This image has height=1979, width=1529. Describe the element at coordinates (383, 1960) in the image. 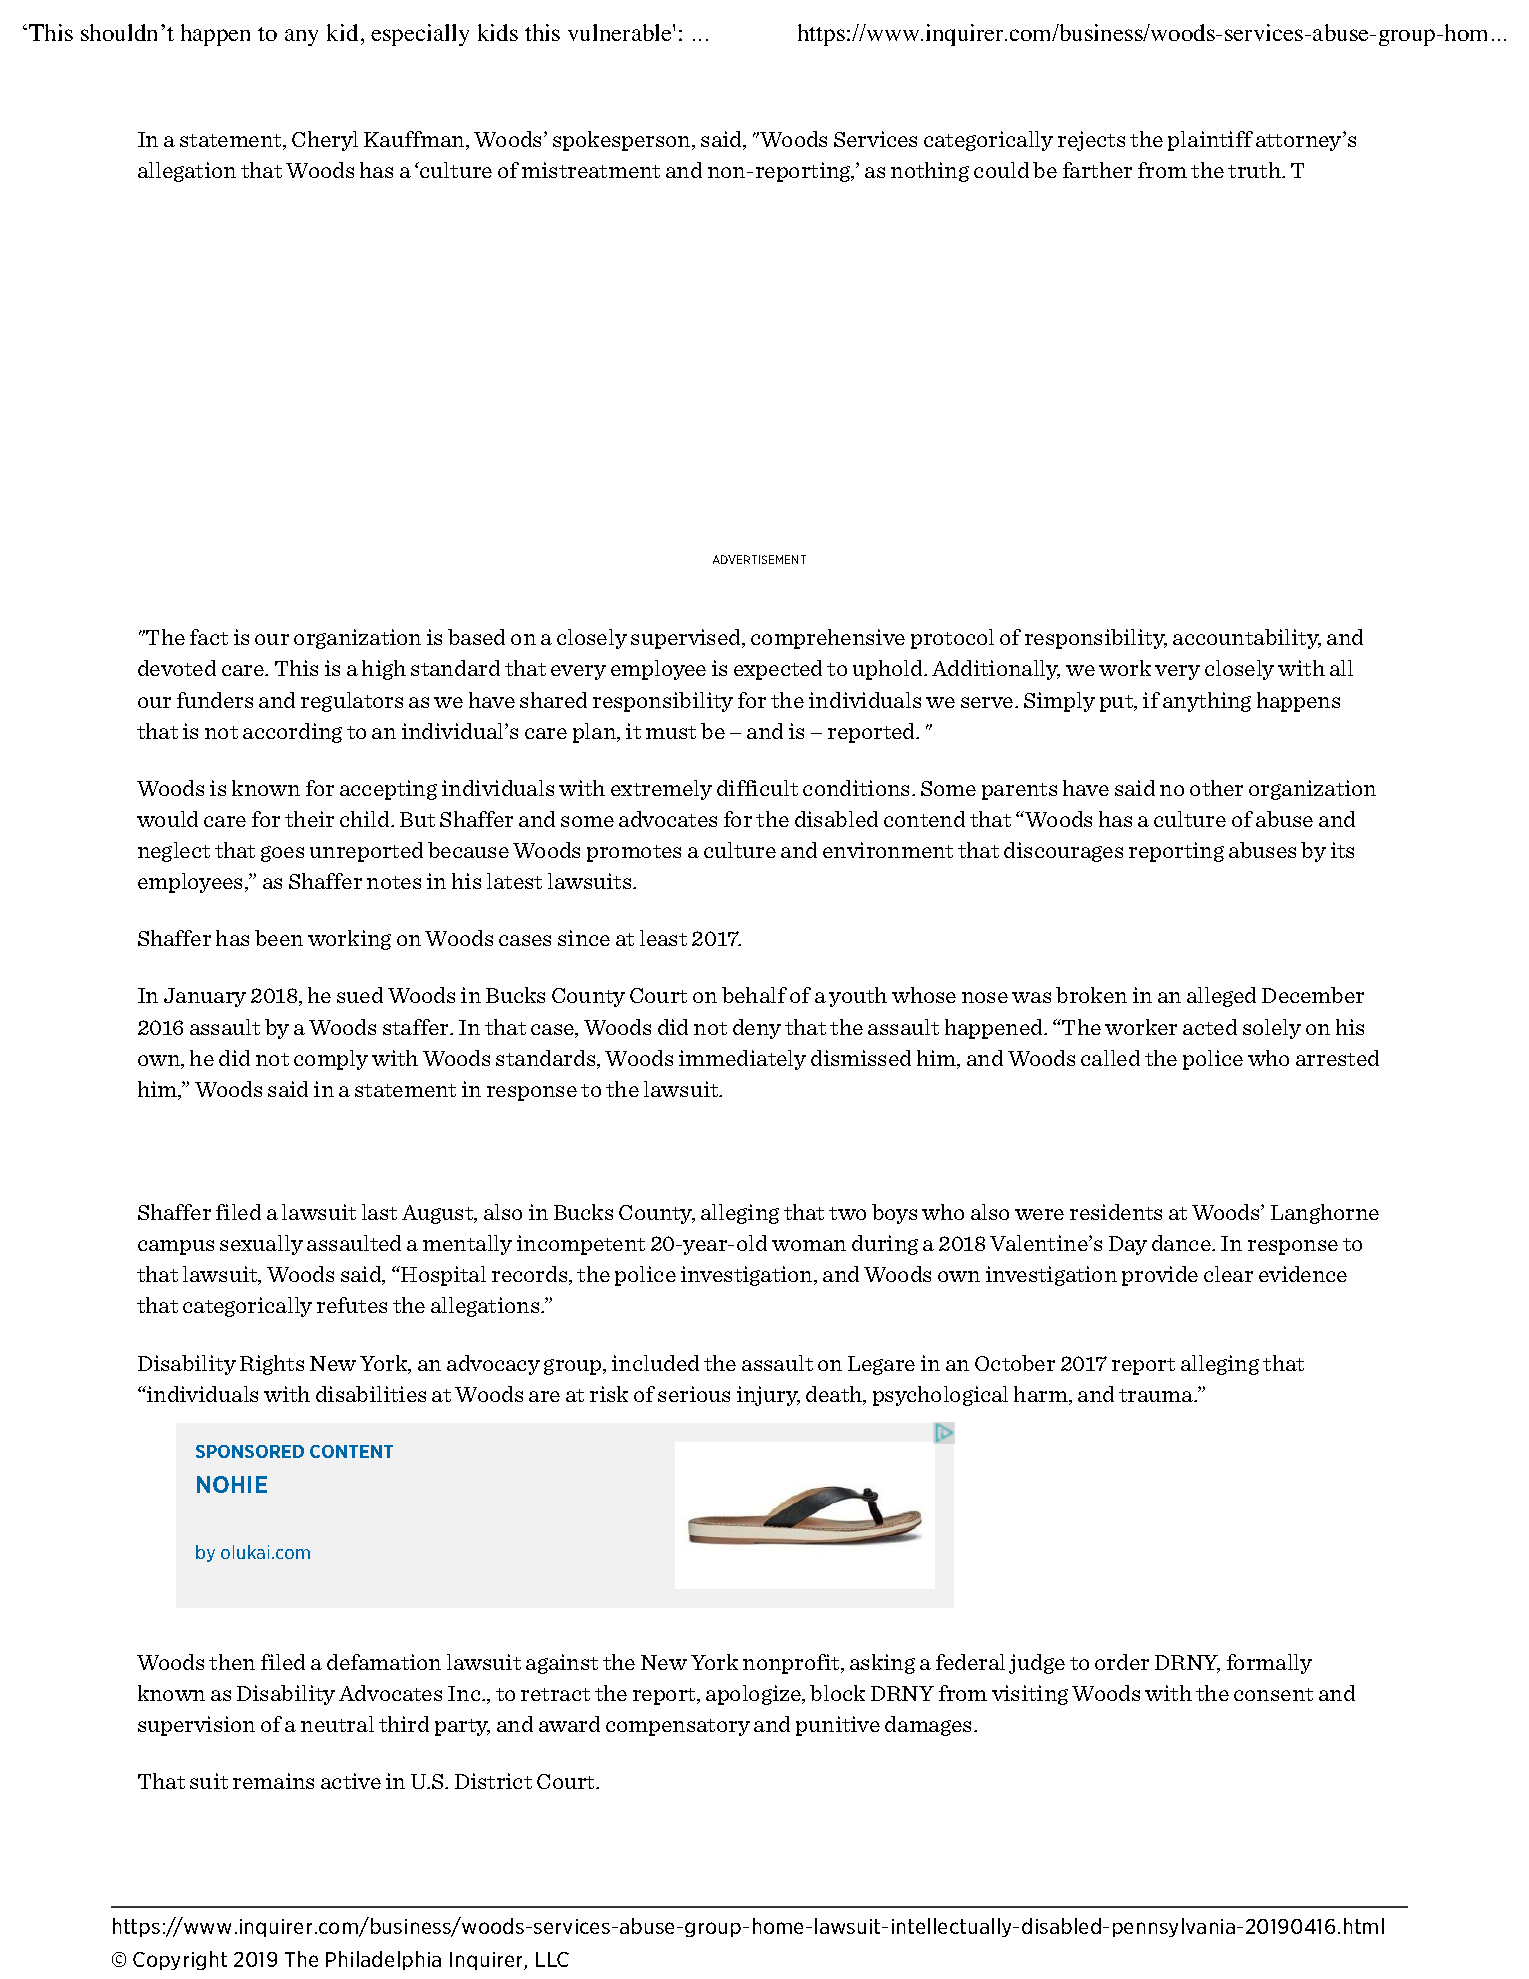

I see `Philadelphia` at that location.
